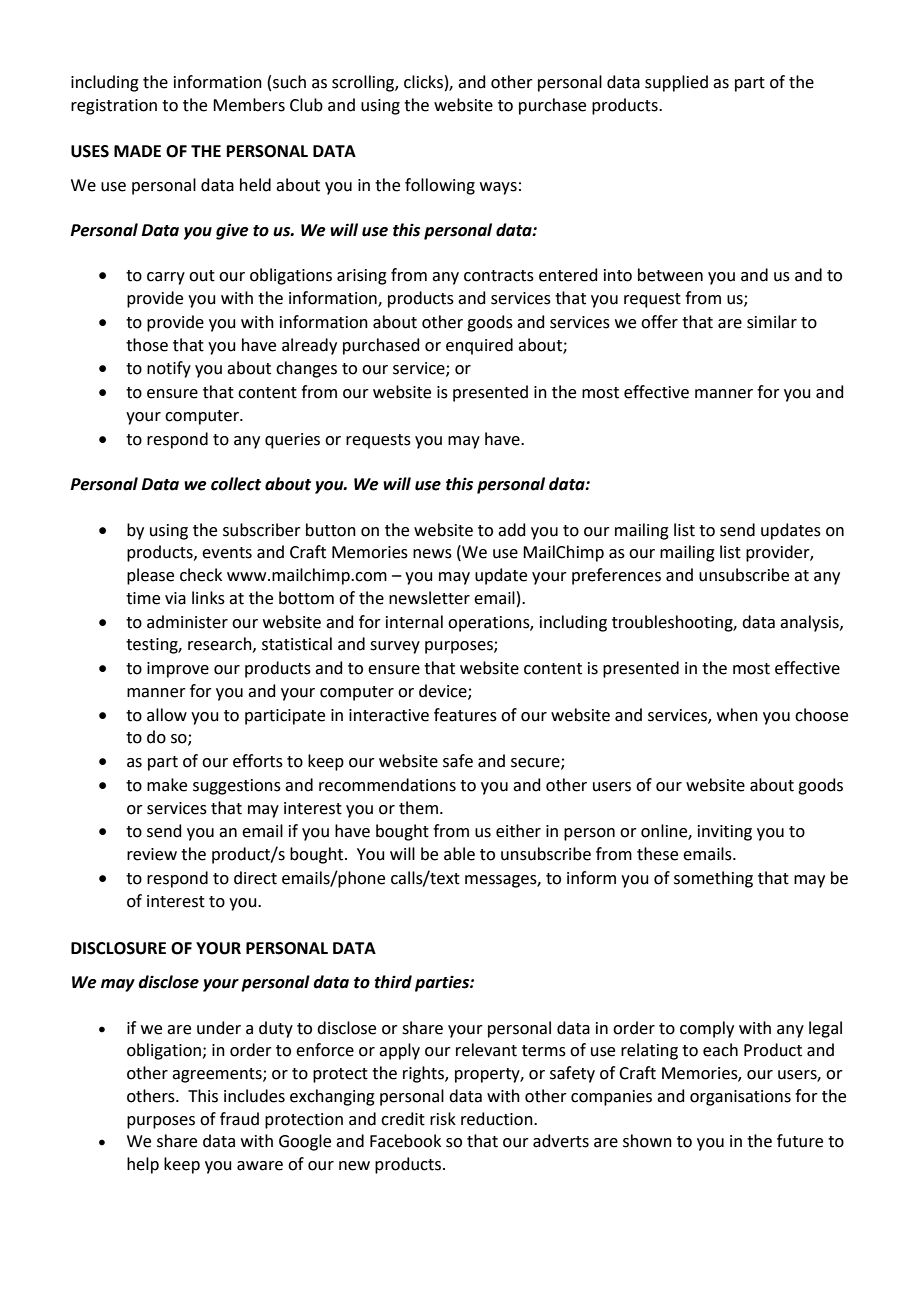  Describe the element at coordinates (137, 151) in the screenshot. I see `MADE` at that location.
